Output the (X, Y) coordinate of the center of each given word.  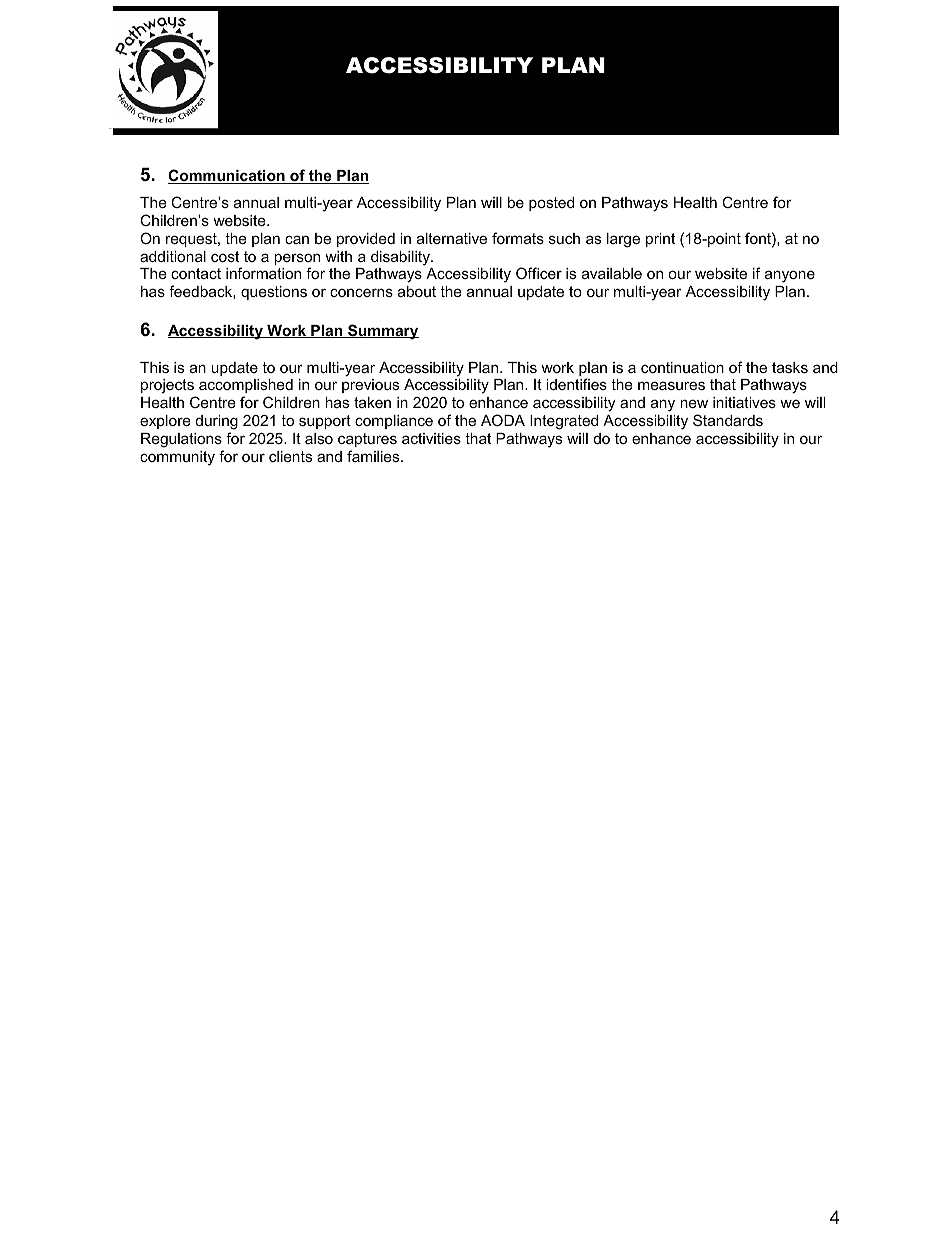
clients (290, 456)
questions (274, 293)
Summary (382, 332)
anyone (790, 276)
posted (551, 204)
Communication (227, 176)
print (660, 240)
